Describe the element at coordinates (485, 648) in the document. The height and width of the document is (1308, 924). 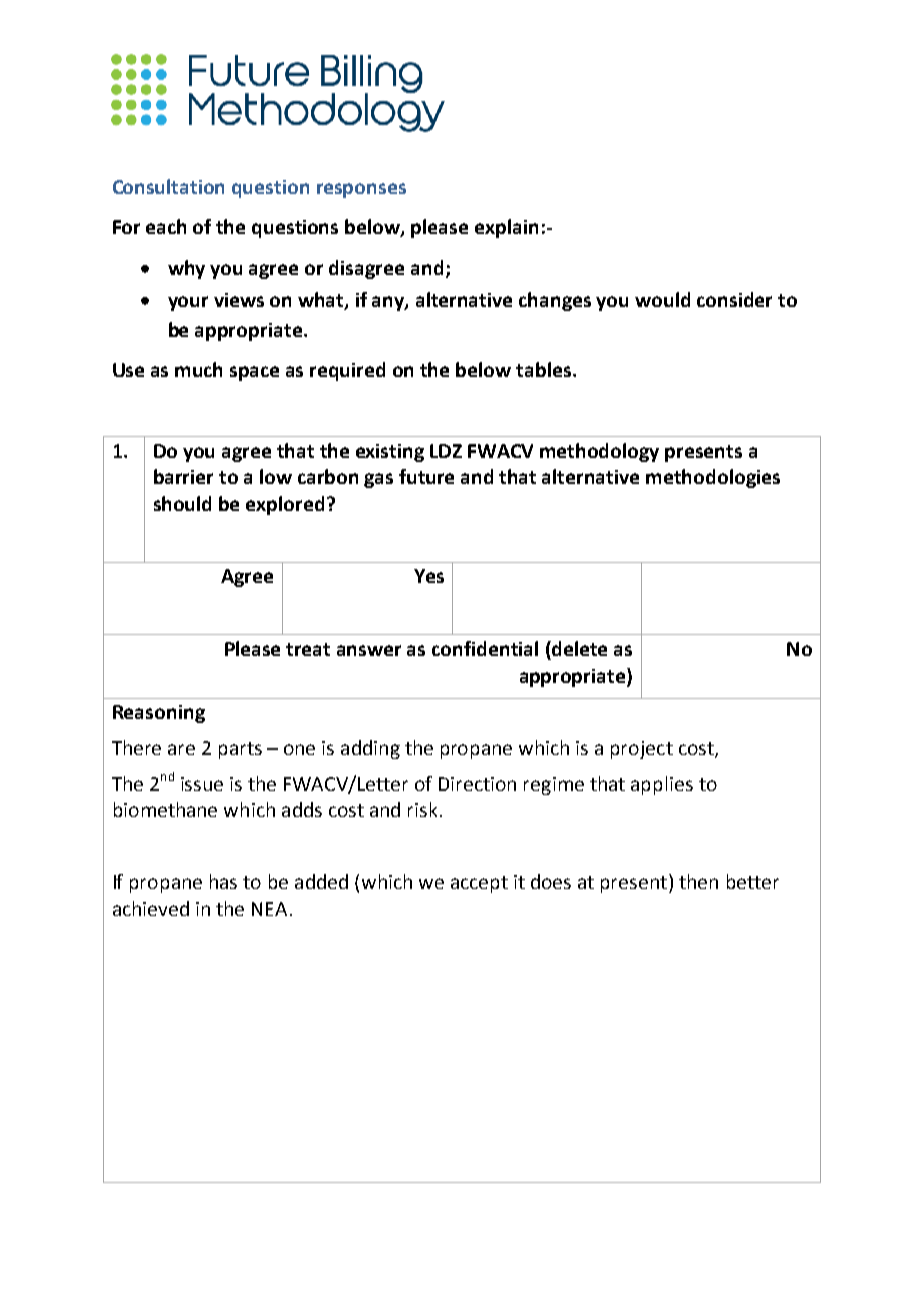
I see `confidential` at that location.
